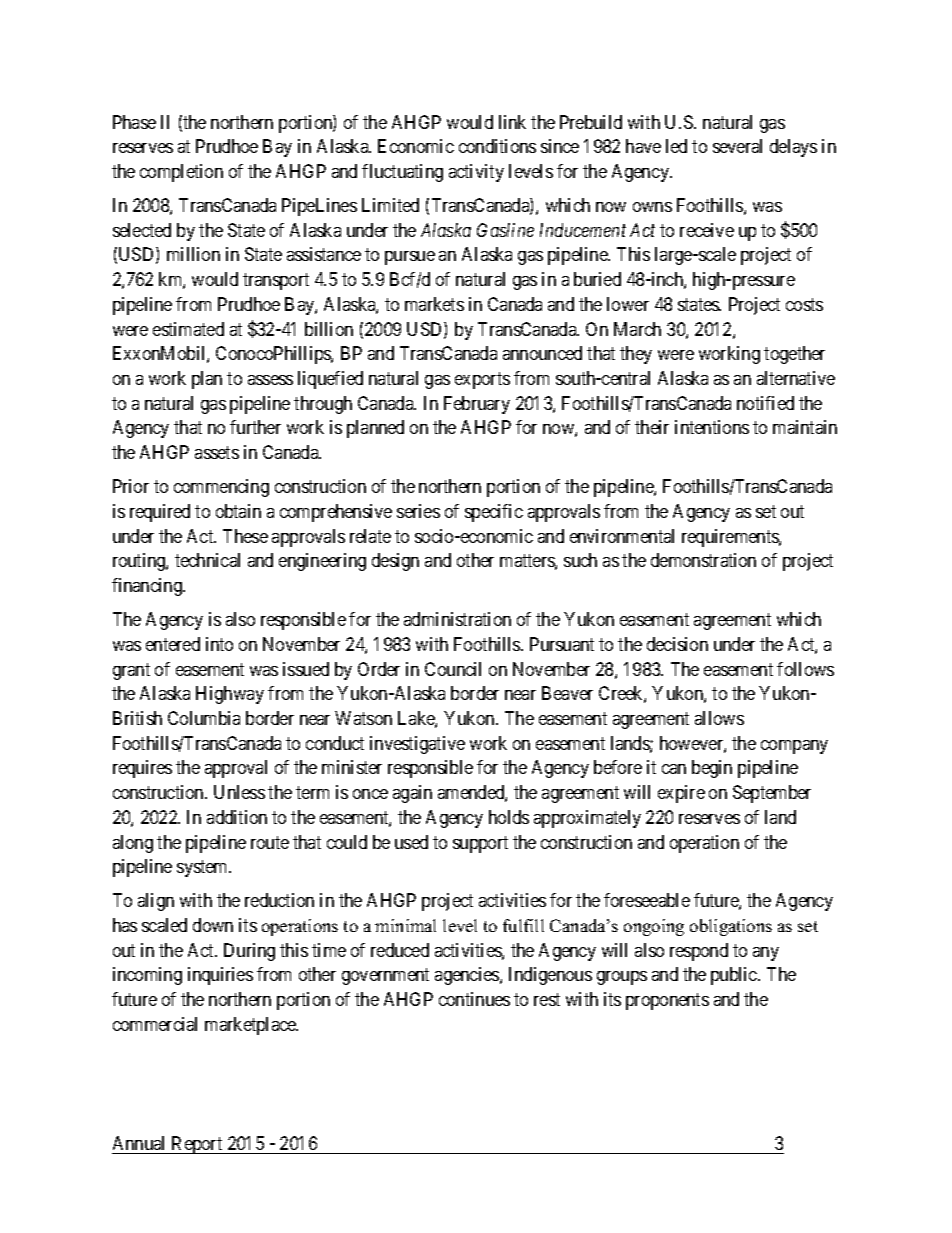  I want to click on completion, so click(181, 173).
